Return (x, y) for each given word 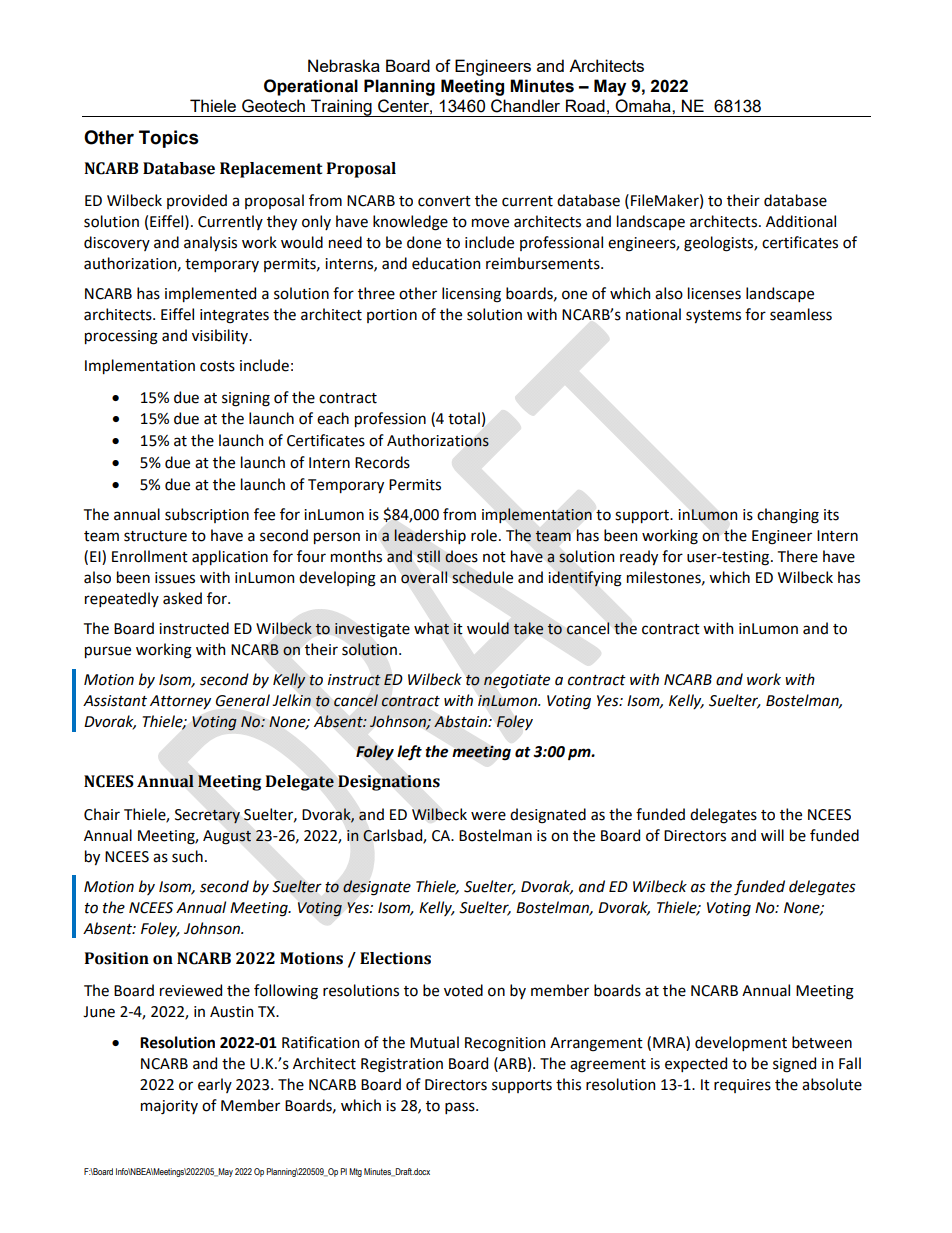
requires (742, 1086)
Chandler (525, 106)
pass (461, 1108)
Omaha (644, 106)
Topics (169, 139)
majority (169, 1107)
